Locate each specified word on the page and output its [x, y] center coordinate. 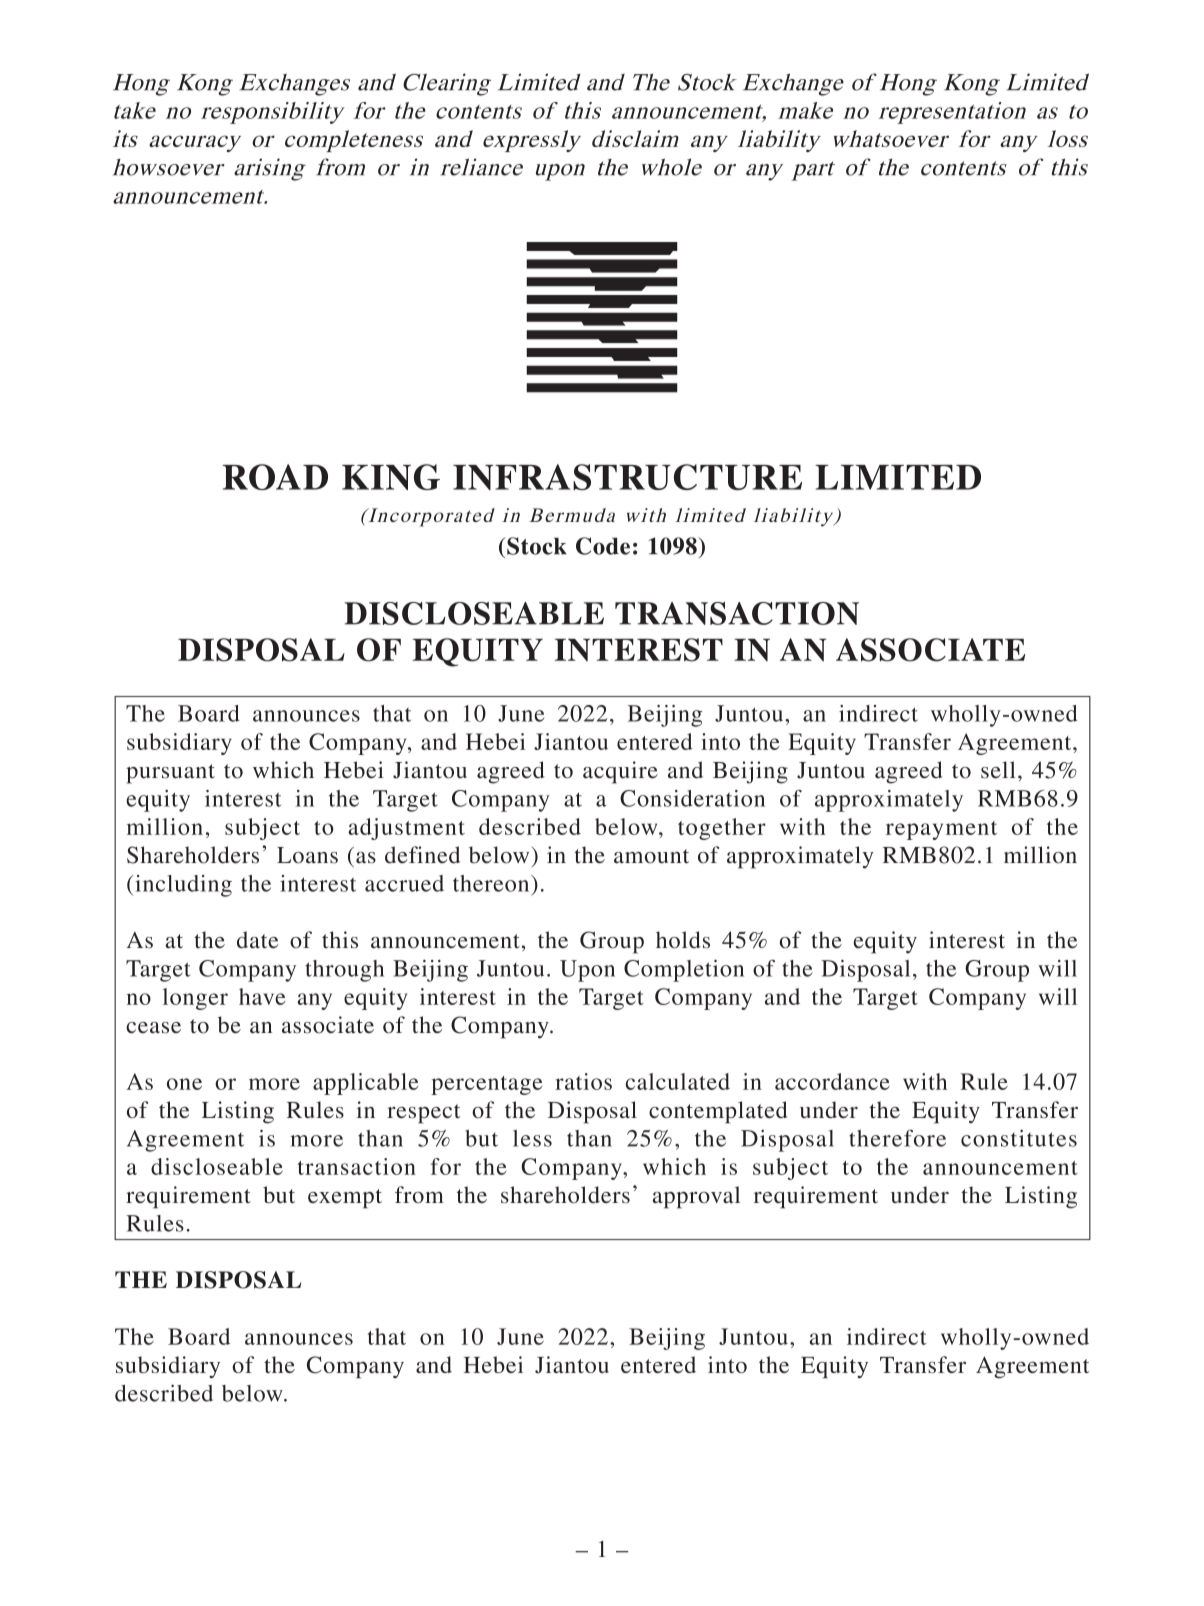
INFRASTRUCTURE [627, 477]
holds [683, 940]
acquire [620, 772]
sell [998, 770]
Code [603, 546]
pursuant [170, 774]
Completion [684, 971]
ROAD [275, 477]
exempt [345, 1199]
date [257, 940]
